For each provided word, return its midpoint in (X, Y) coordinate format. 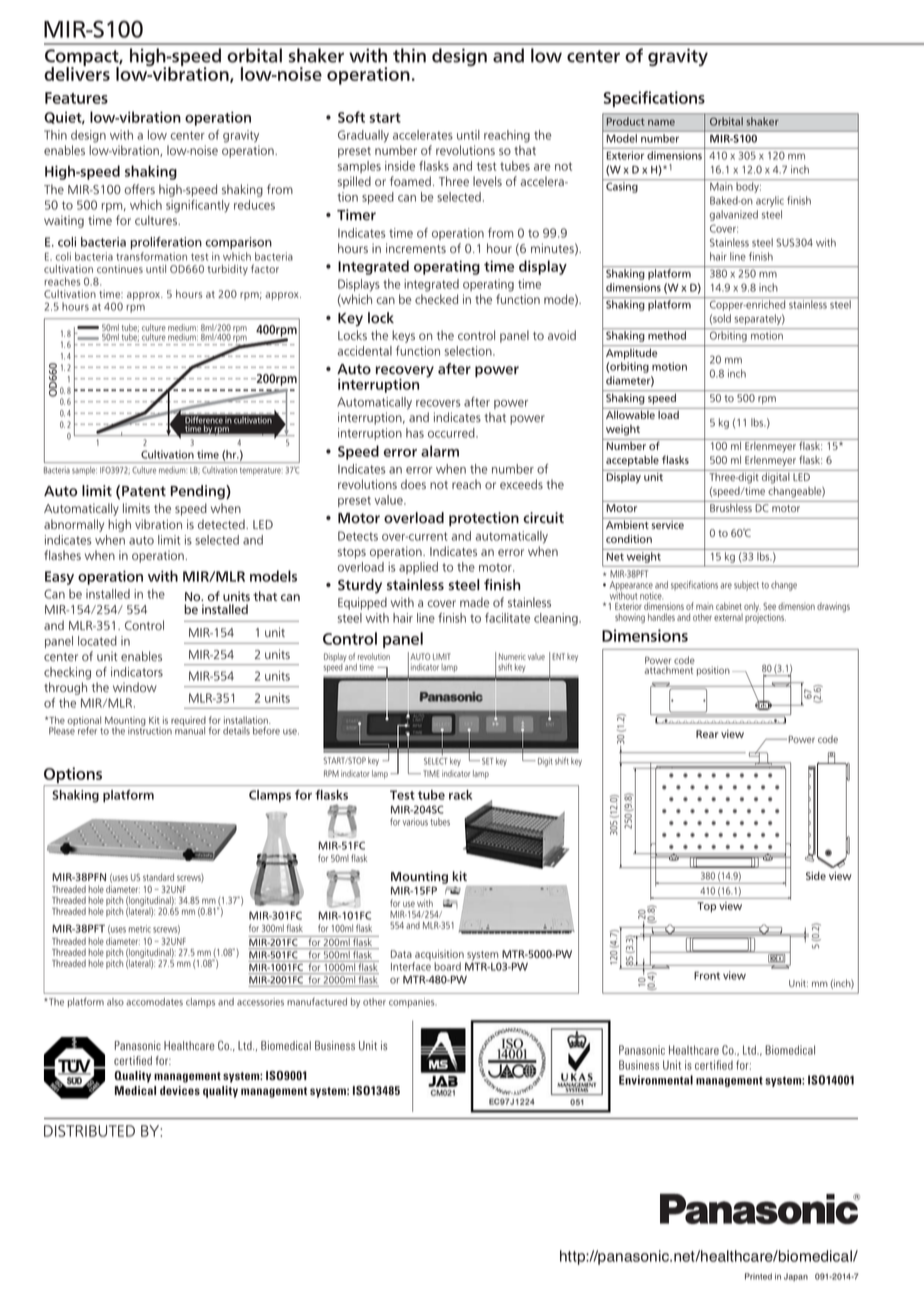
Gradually (363, 136)
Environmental (656, 1080)
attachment (668, 670)
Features (76, 98)
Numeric (512, 656)
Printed (758, 1276)
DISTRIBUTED (89, 1131)
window (135, 687)
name (661, 122)
